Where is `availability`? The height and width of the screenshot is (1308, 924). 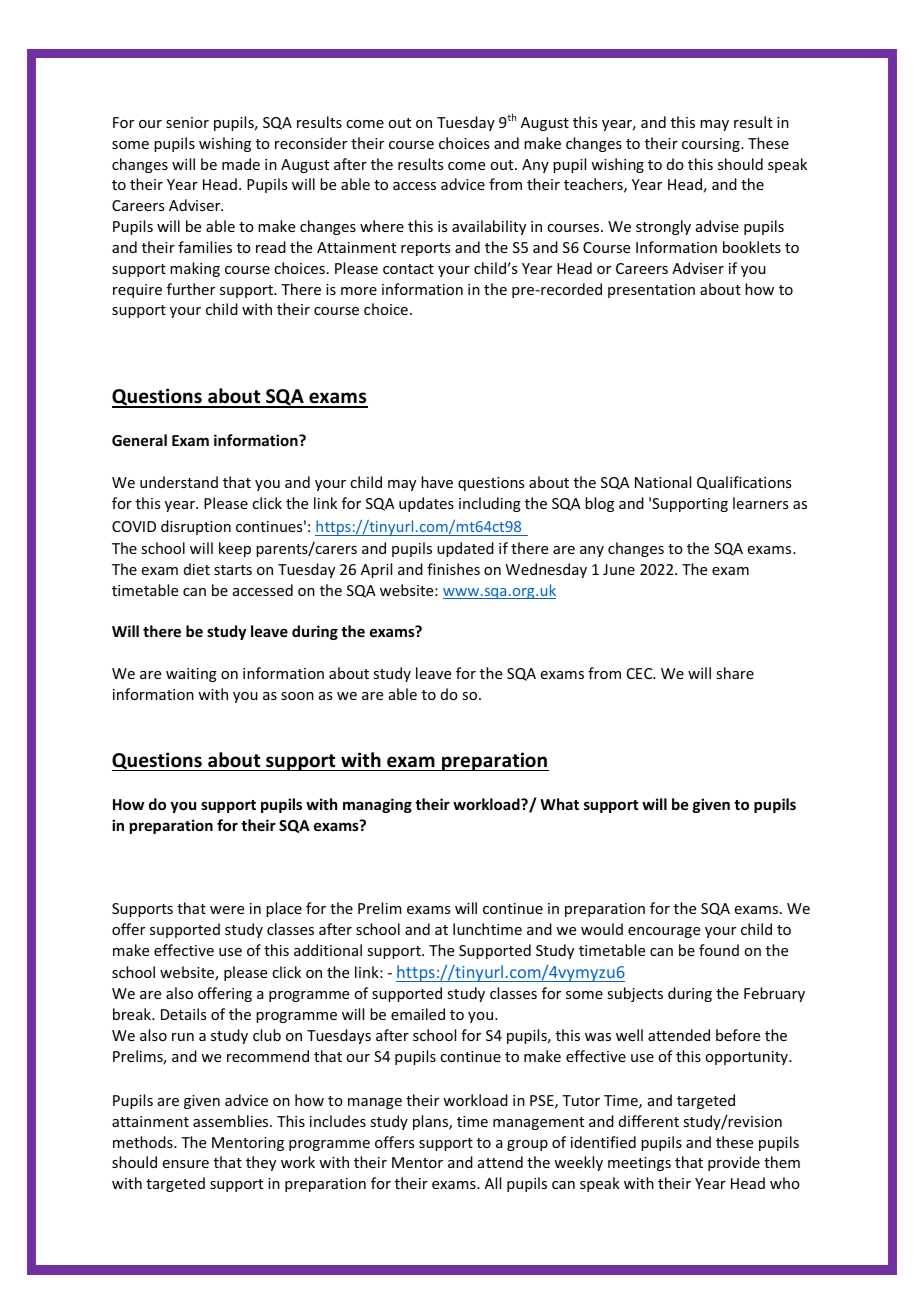 availability is located at coordinates (489, 227).
